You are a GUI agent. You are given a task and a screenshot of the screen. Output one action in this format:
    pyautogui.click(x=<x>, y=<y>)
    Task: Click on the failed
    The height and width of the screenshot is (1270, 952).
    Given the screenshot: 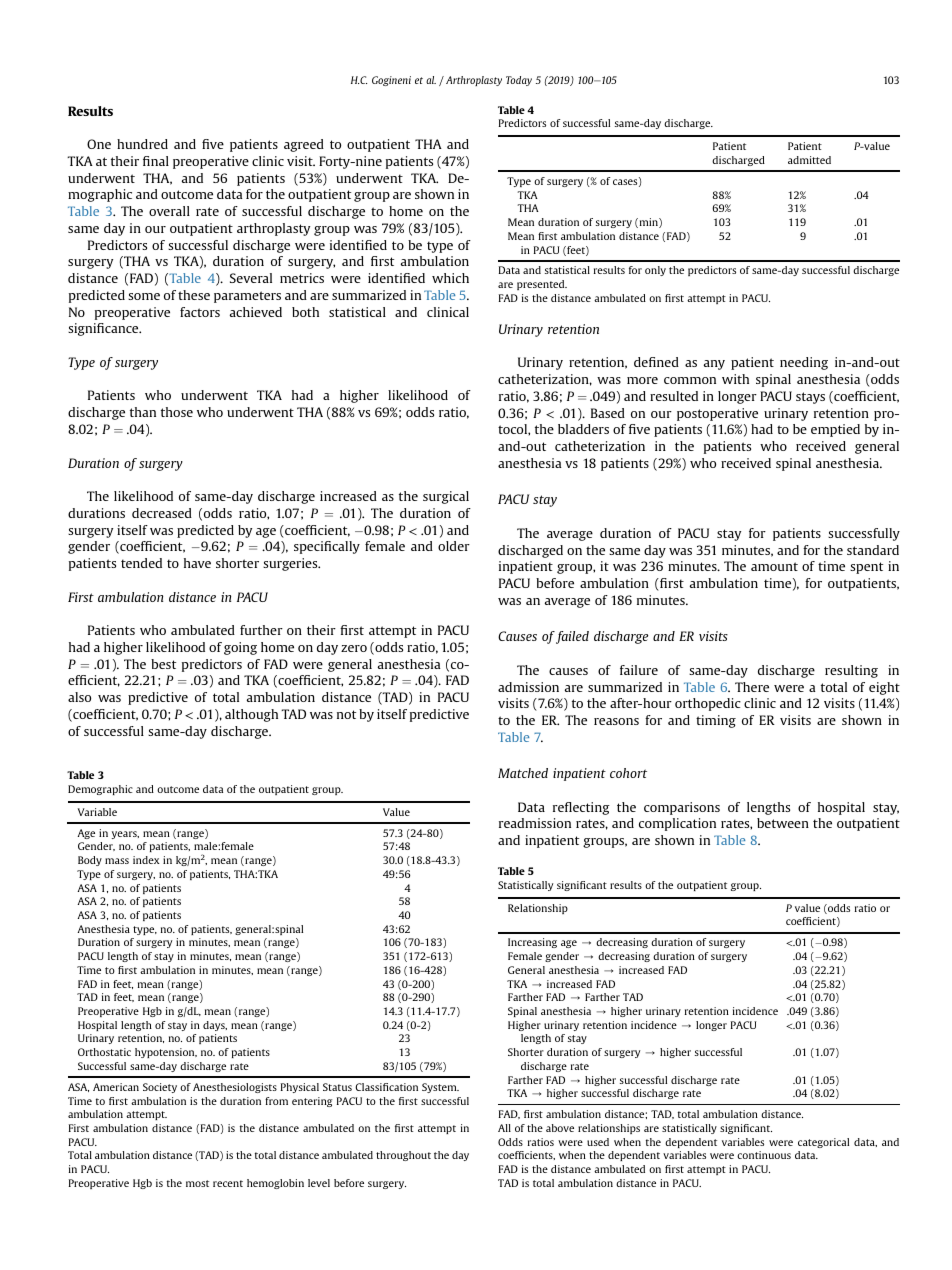 What is the action you would take?
    pyautogui.click(x=572, y=637)
